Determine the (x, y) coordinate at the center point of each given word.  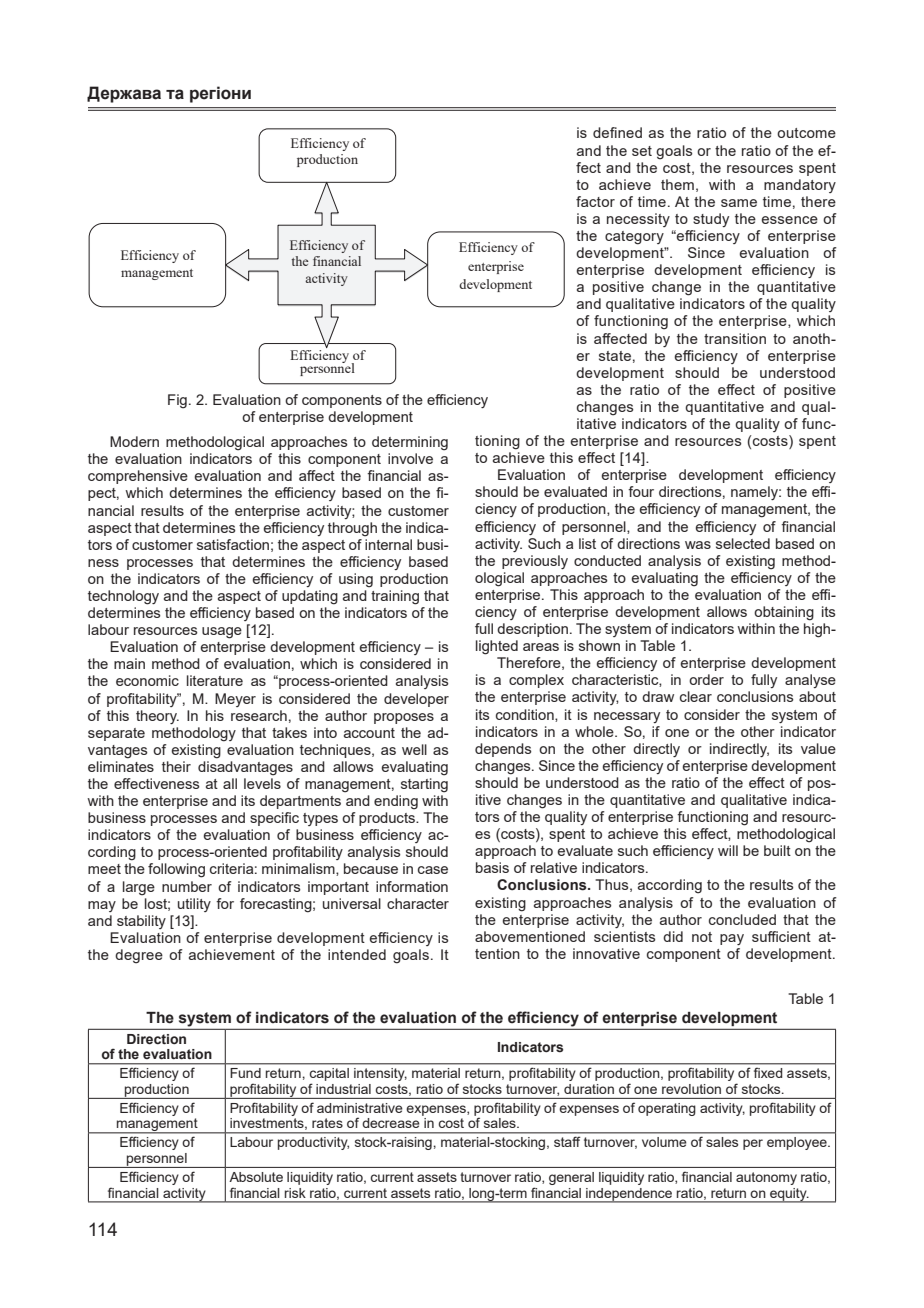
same (739, 203)
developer (416, 700)
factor (595, 201)
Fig (177, 401)
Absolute (256, 1177)
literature (215, 680)
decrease (391, 1123)
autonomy (766, 1178)
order (706, 679)
